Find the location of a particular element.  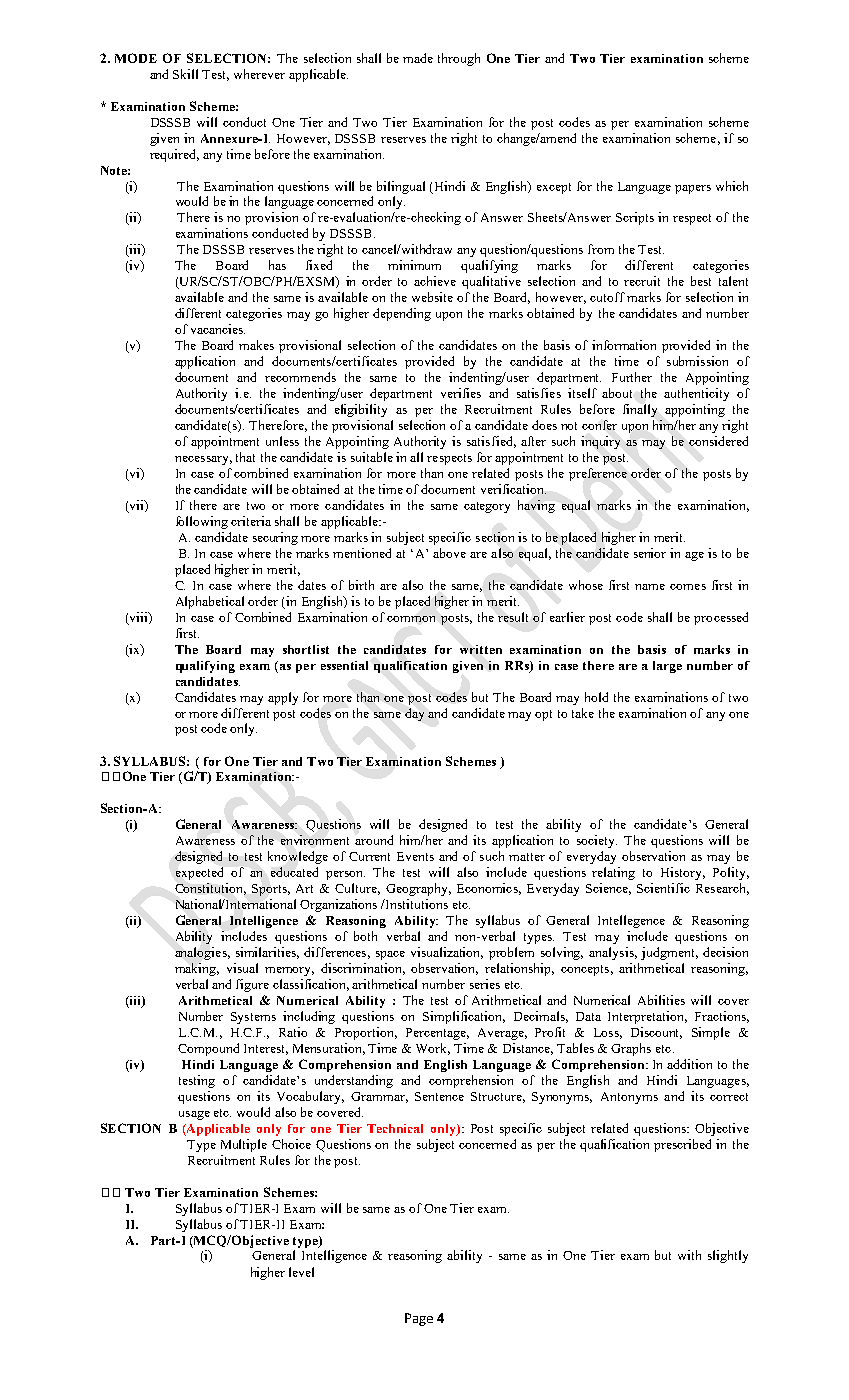

Page is located at coordinates (419, 1319).
